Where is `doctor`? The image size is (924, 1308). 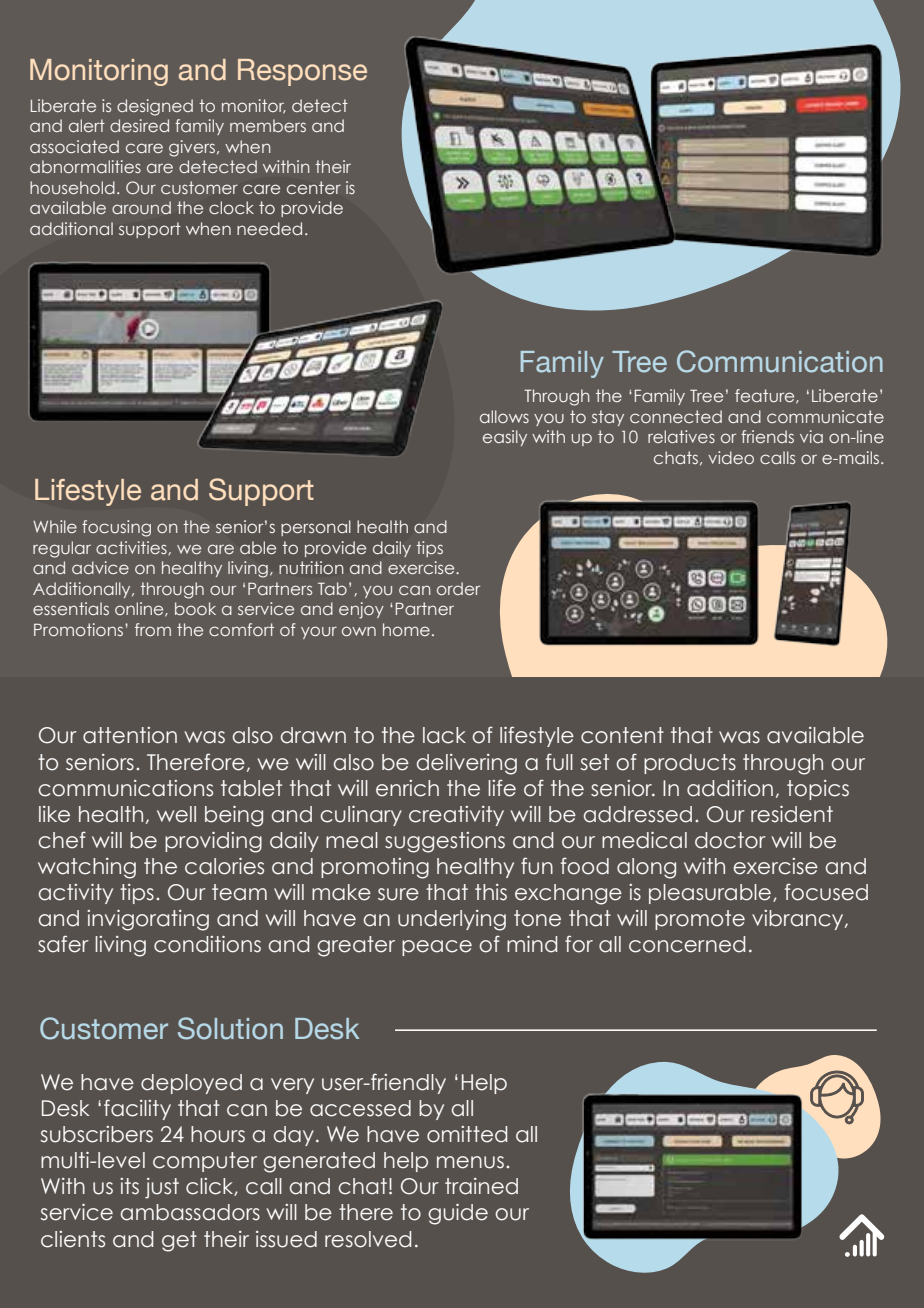 doctor is located at coordinates (730, 840).
